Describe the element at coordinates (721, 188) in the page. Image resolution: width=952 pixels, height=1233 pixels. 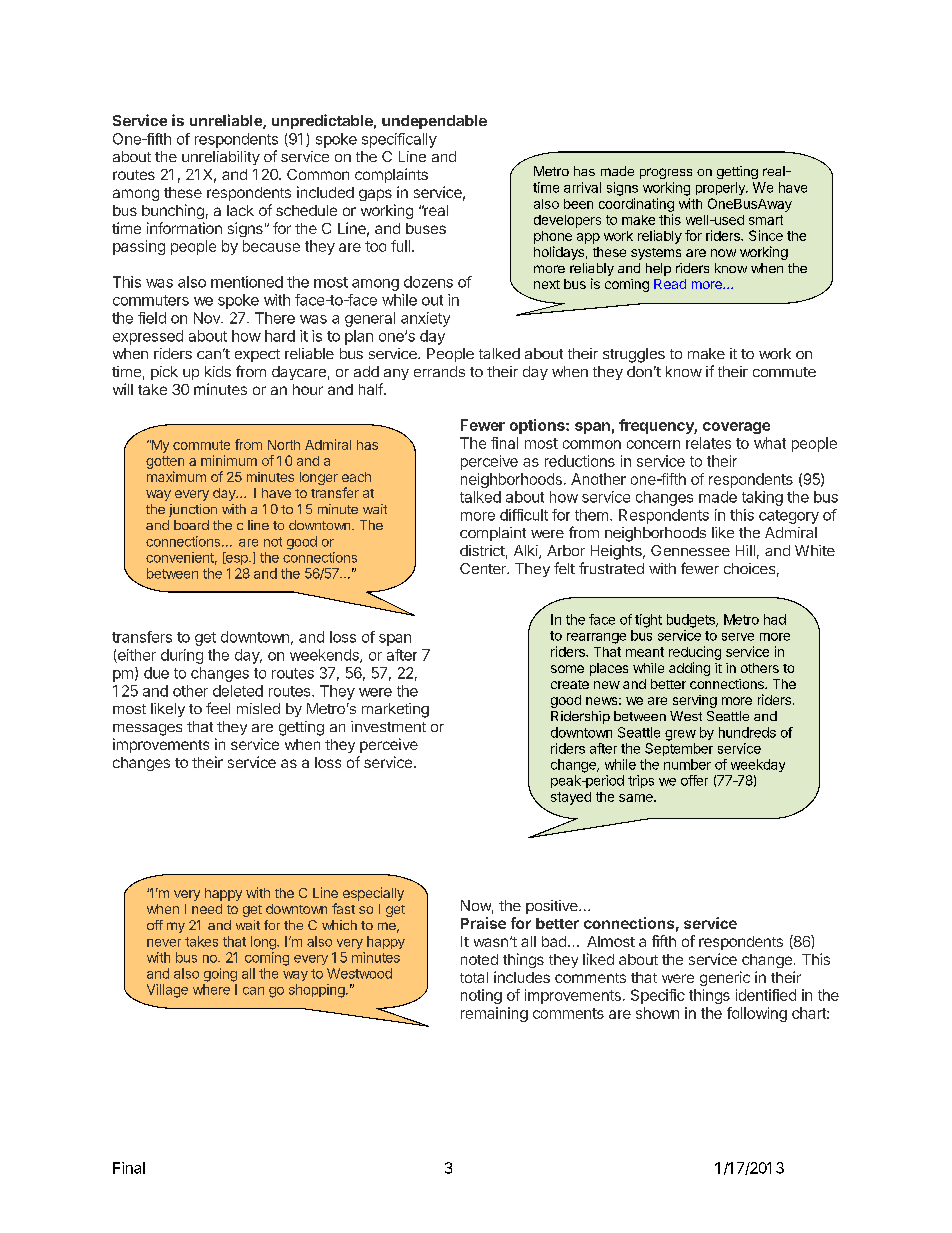
I see `properly` at that location.
